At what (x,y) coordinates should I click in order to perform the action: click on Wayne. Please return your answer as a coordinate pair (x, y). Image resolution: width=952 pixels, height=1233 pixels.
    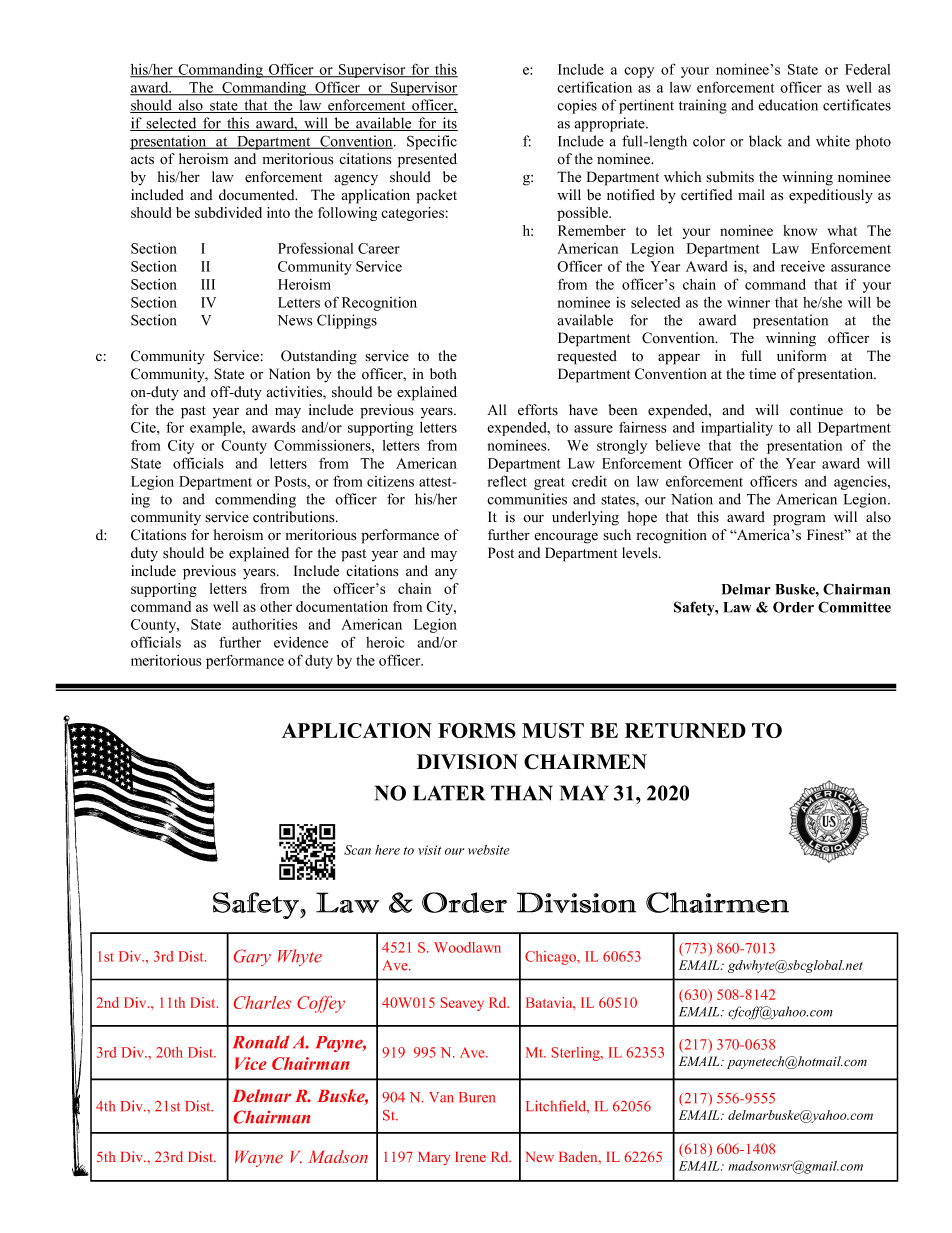
    Looking at the image, I should click on (259, 1159).
